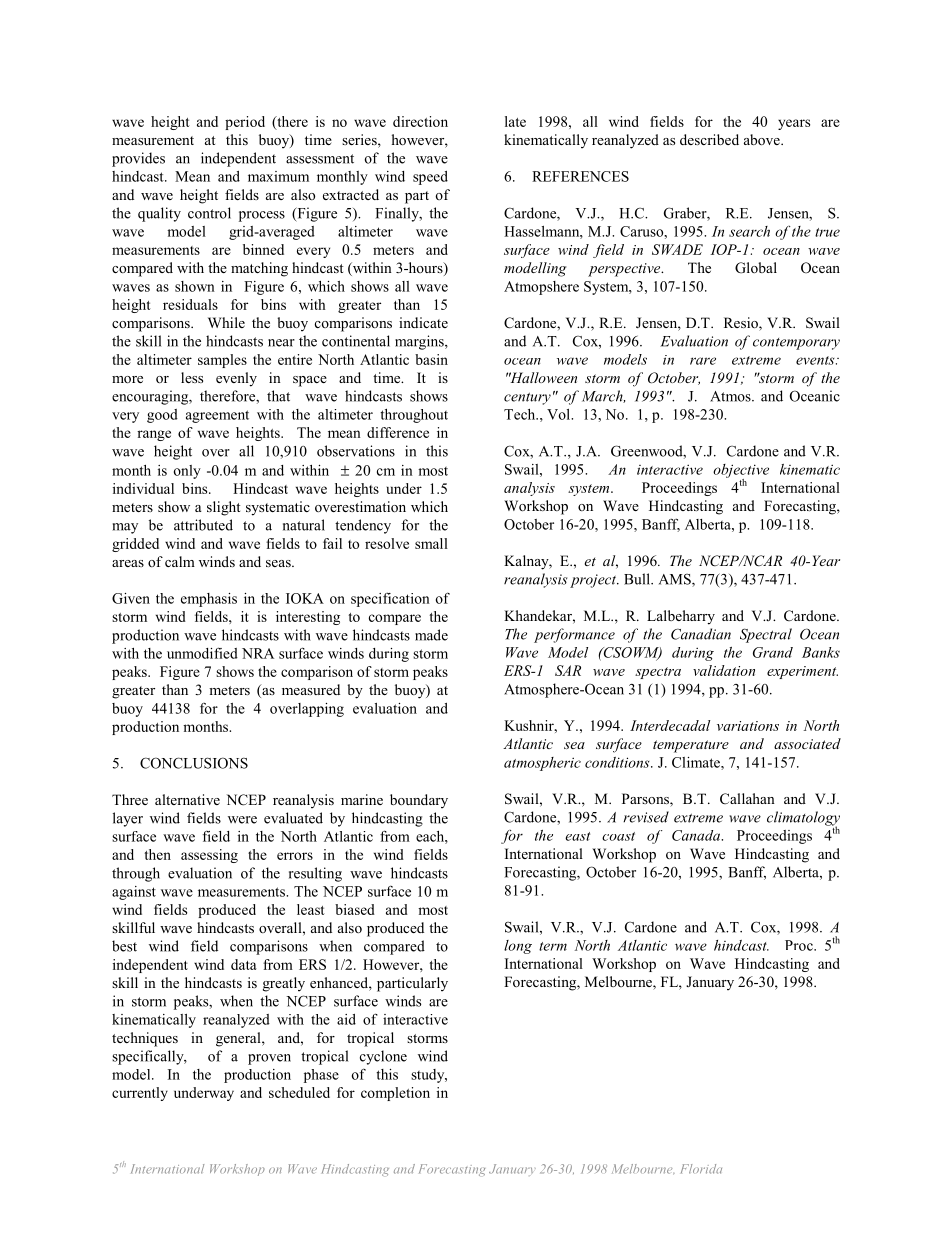 This screenshot has width=952, height=1233. I want to click on Grand, so click(773, 652).
